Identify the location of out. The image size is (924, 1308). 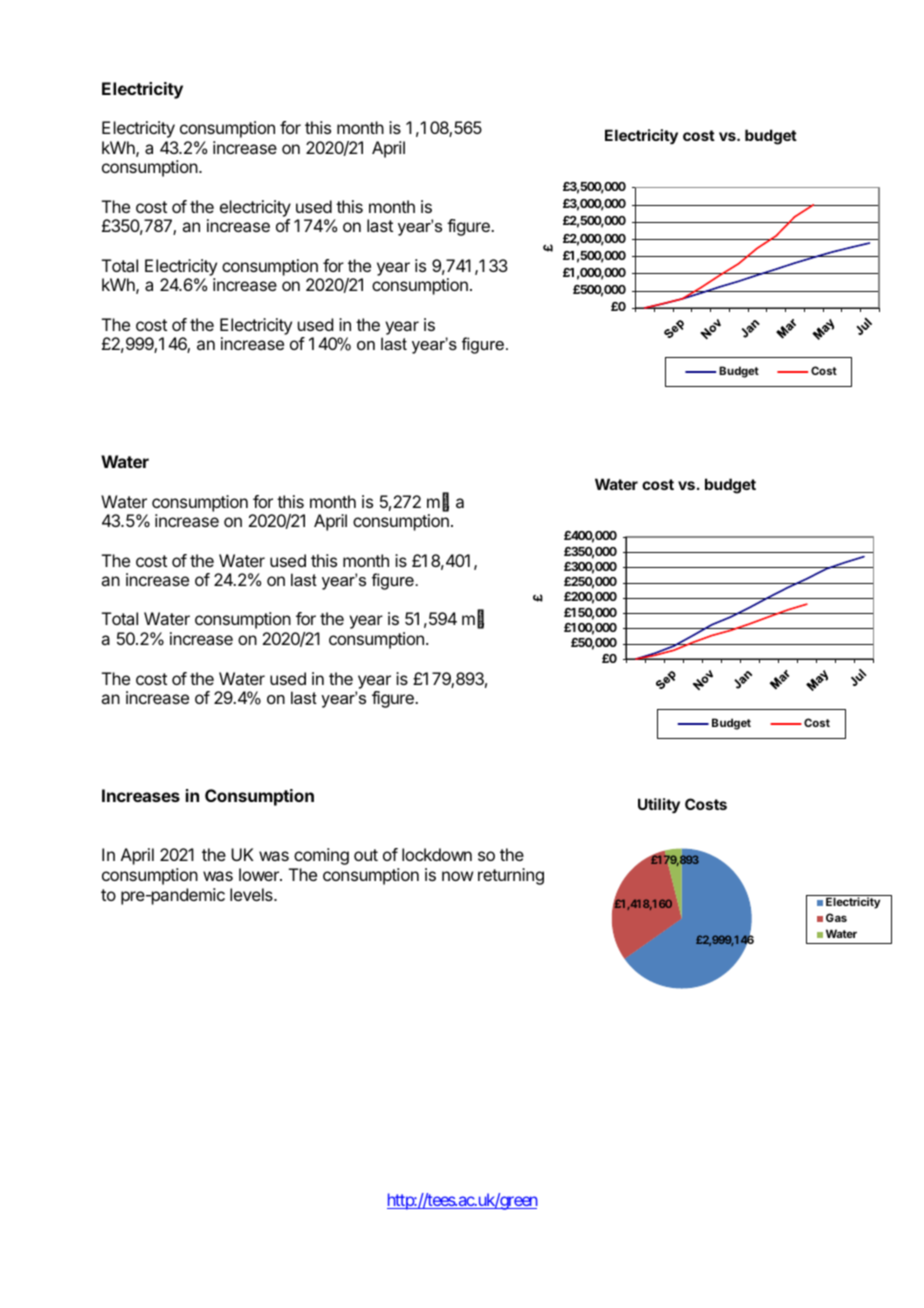
(366, 855).
